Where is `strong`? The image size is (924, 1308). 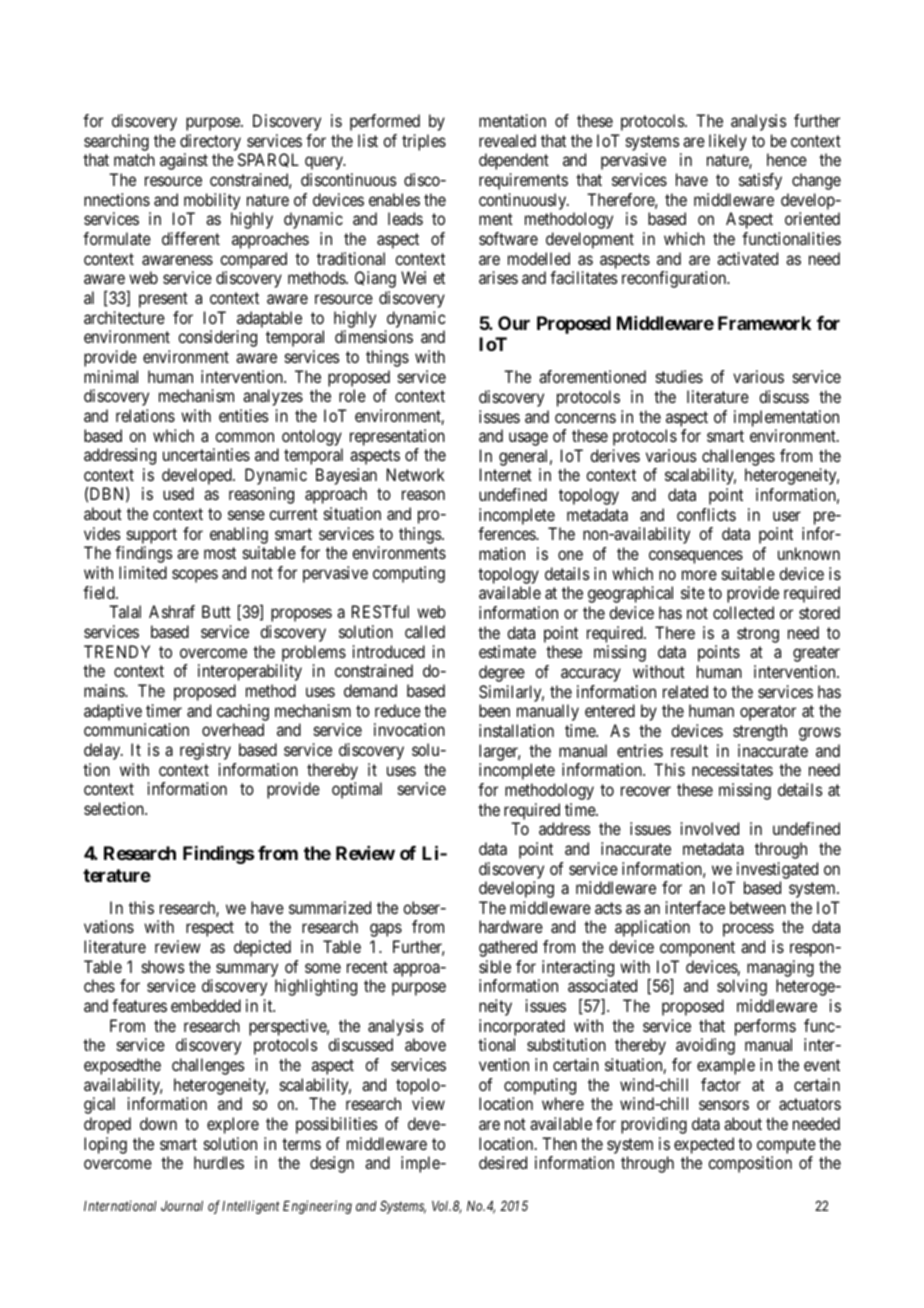
strong is located at coordinates (758, 635).
